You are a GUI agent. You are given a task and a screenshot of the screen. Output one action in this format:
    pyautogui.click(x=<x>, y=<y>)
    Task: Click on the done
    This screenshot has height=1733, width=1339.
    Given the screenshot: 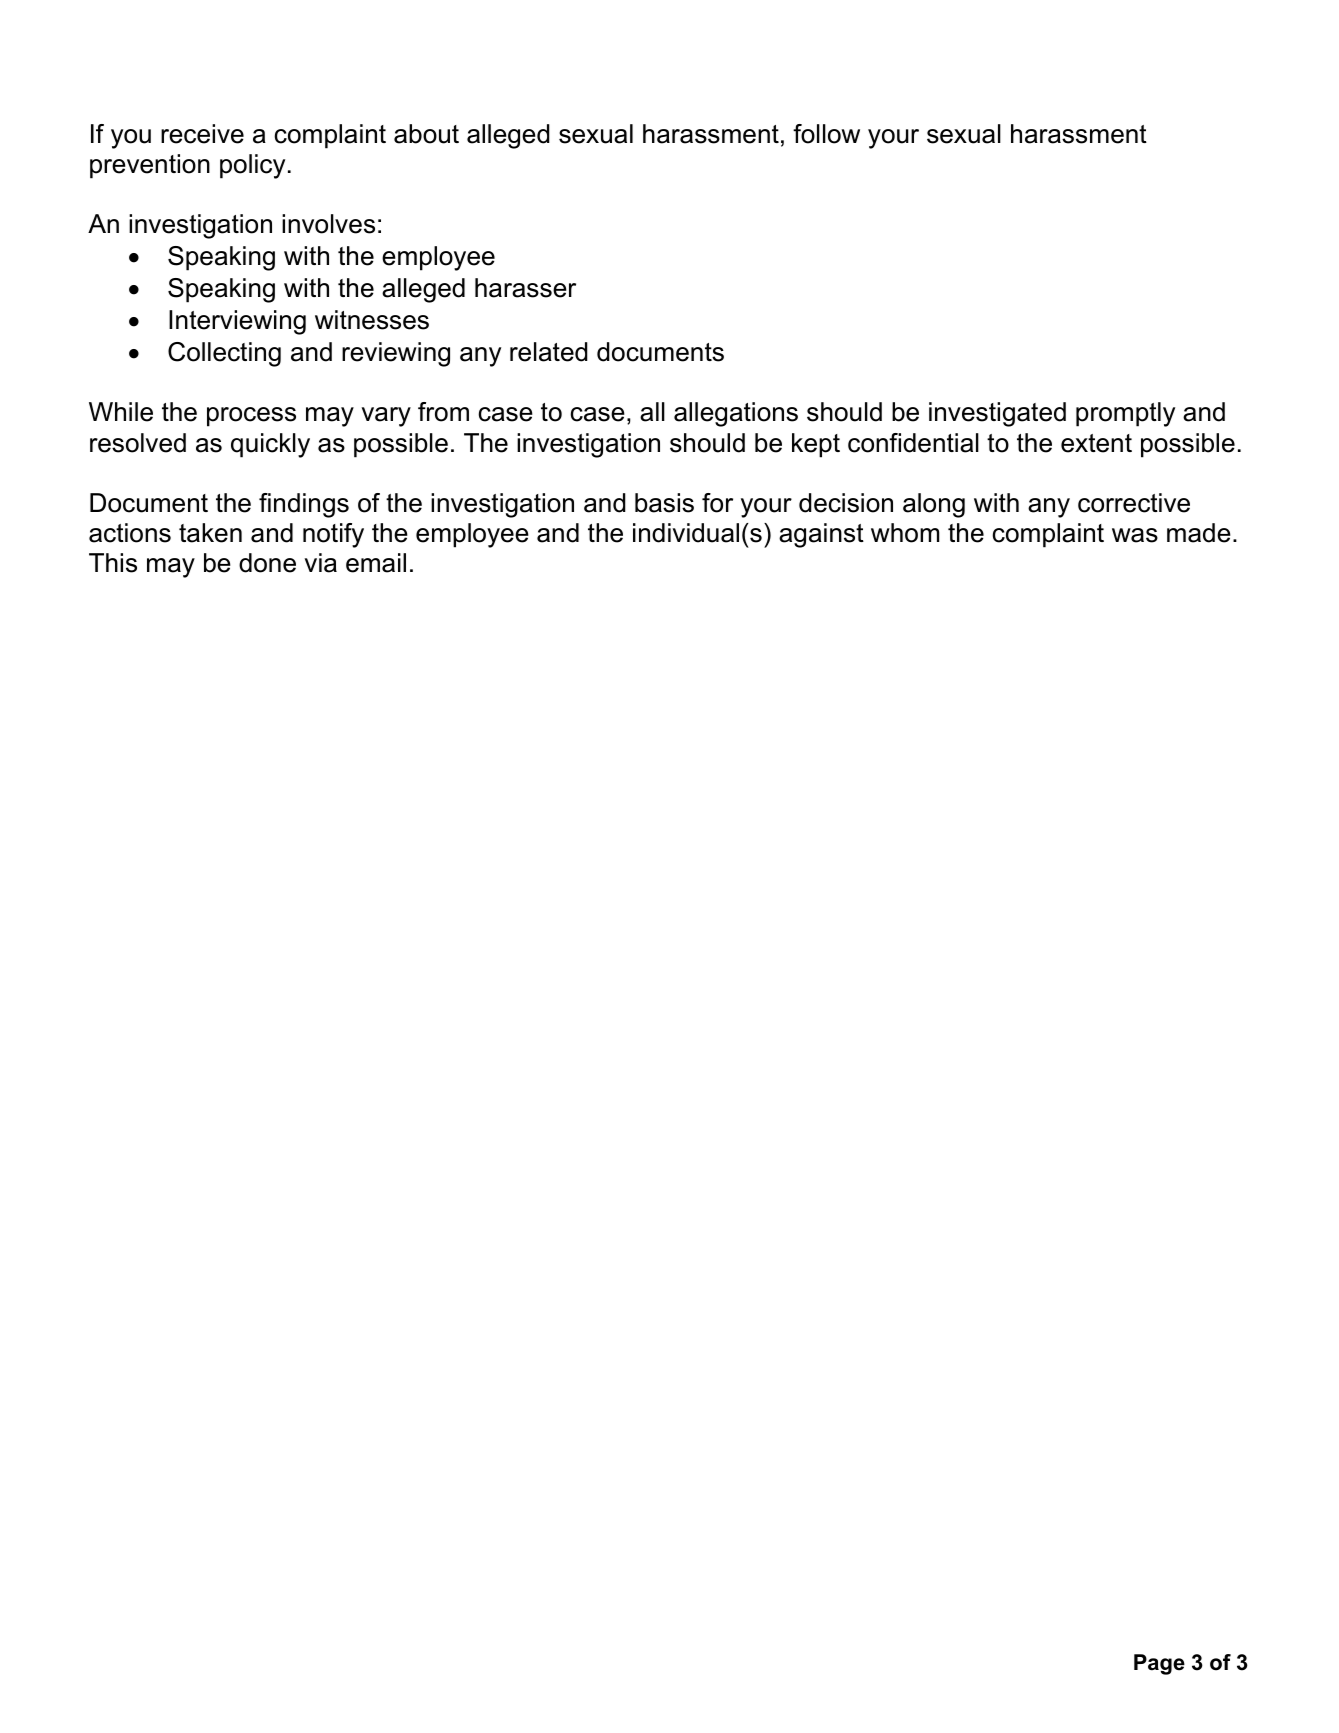 What is the action you would take?
    pyautogui.click(x=267, y=563)
